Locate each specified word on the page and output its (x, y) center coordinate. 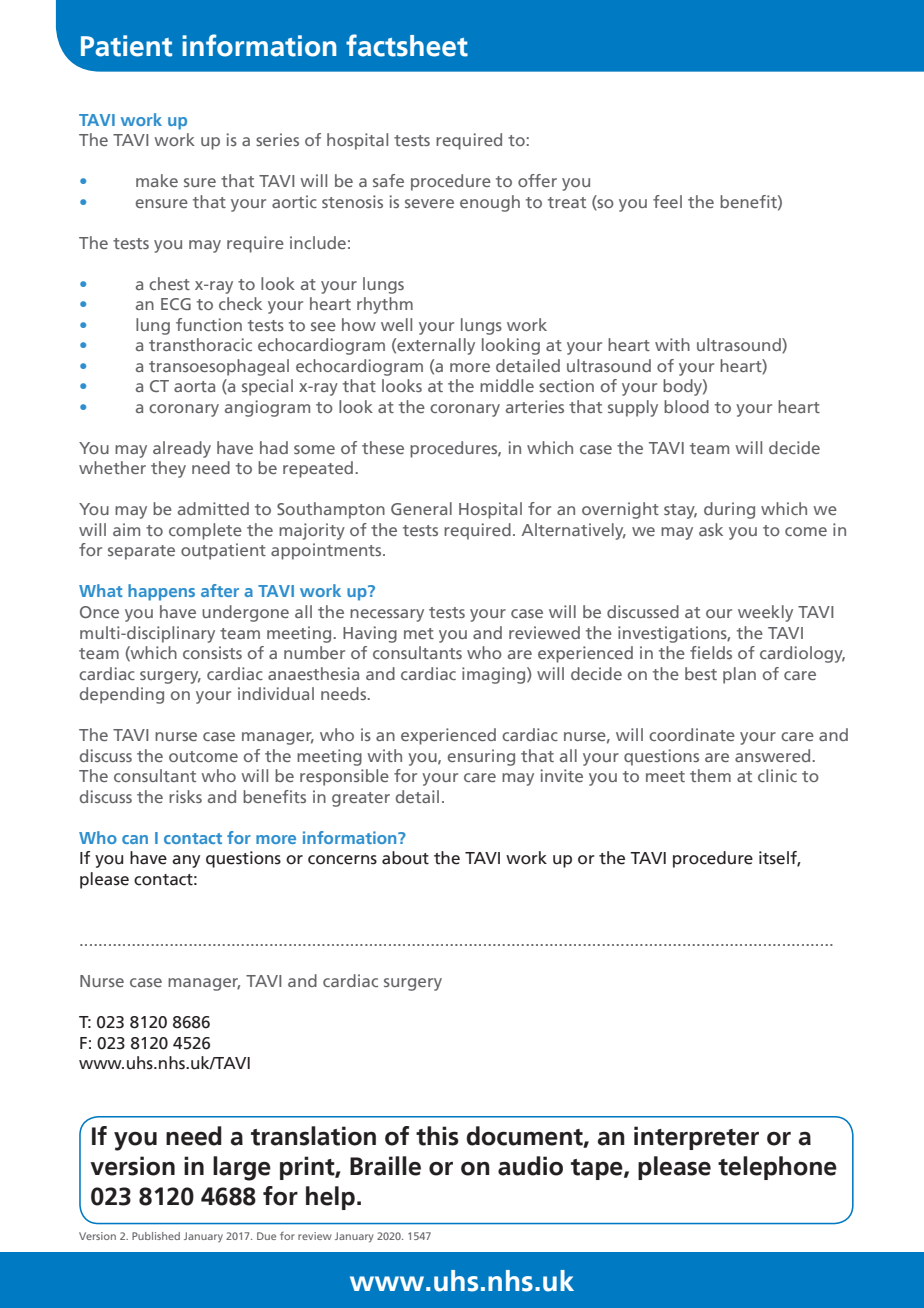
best (701, 673)
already (182, 449)
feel (667, 201)
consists (212, 652)
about (405, 858)
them (710, 775)
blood (686, 406)
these (383, 447)
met (419, 633)
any (186, 861)
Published (156, 1236)
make (157, 180)
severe (429, 203)
